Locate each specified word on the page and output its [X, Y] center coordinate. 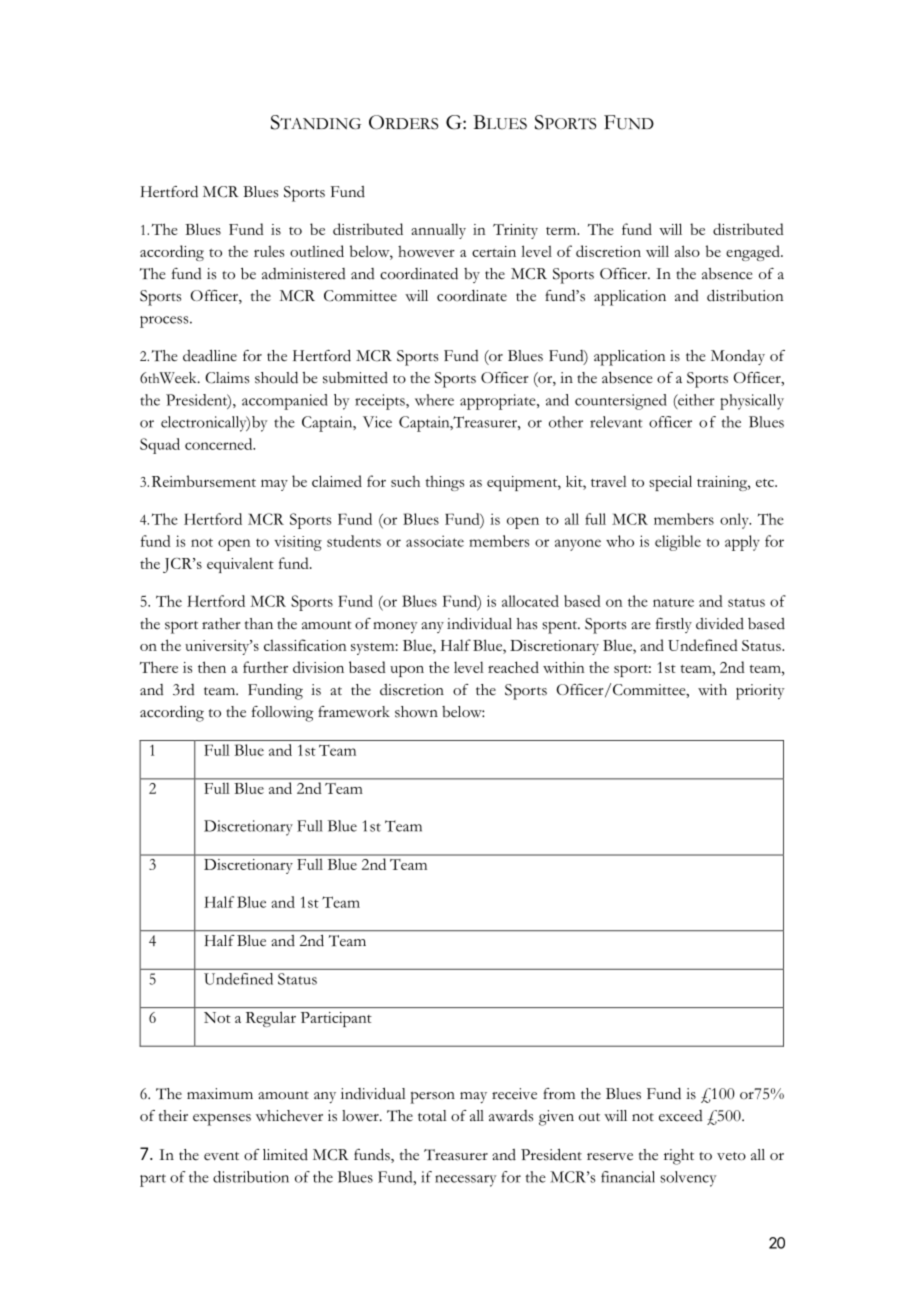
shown [416, 712]
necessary [465, 1181]
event [221, 1156]
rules [269, 251]
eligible [678, 543]
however [426, 251]
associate [435, 541]
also [687, 251]
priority [760, 692]
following [283, 714]
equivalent [240, 565]
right [679, 1157]
